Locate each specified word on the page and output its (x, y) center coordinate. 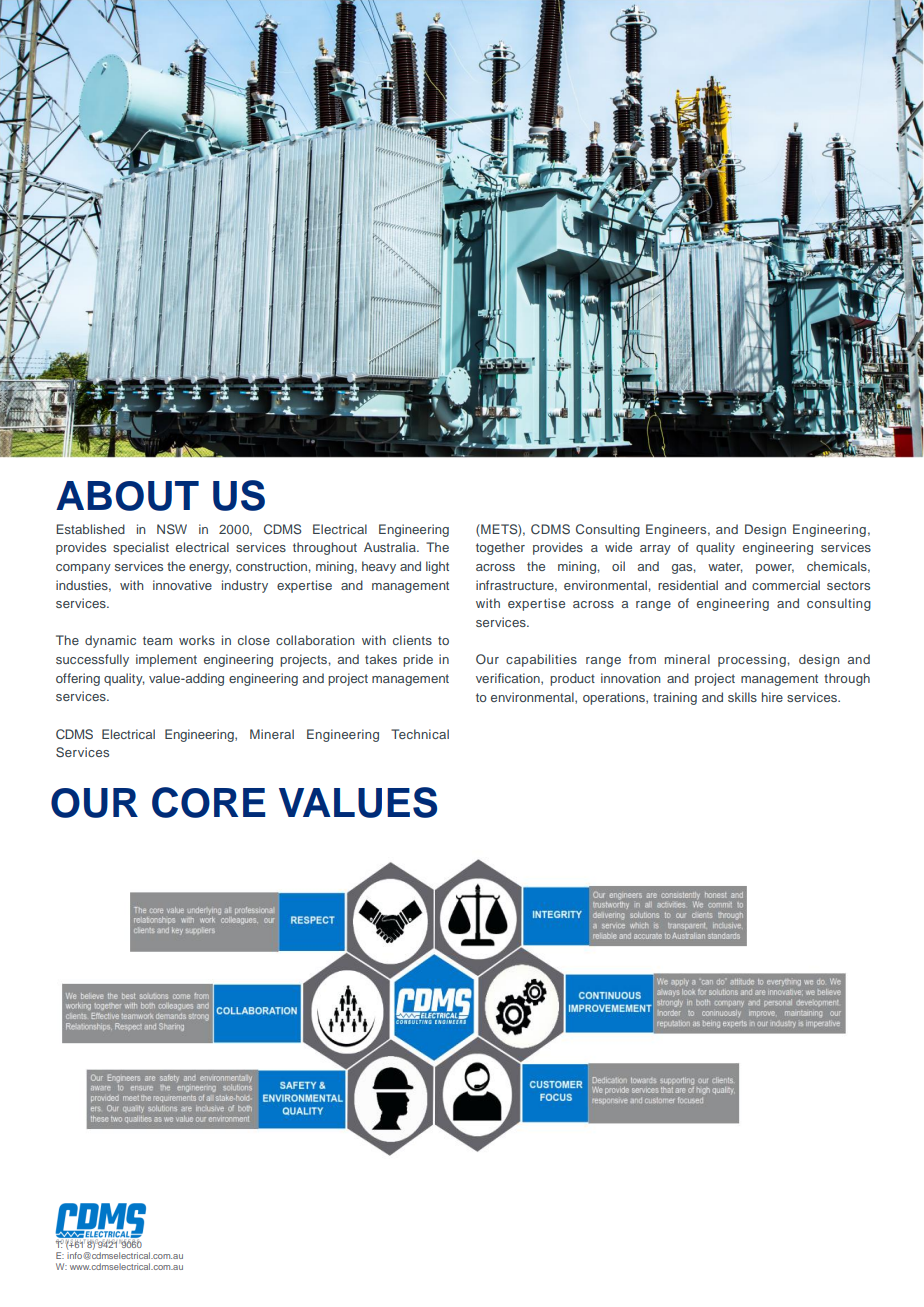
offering (78, 679)
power (775, 569)
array (655, 550)
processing (752, 660)
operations (615, 698)
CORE (208, 802)
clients (412, 640)
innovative (182, 585)
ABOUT (127, 496)
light (437, 567)
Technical (420, 734)
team (158, 640)
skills (742, 697)
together (500, 548)
